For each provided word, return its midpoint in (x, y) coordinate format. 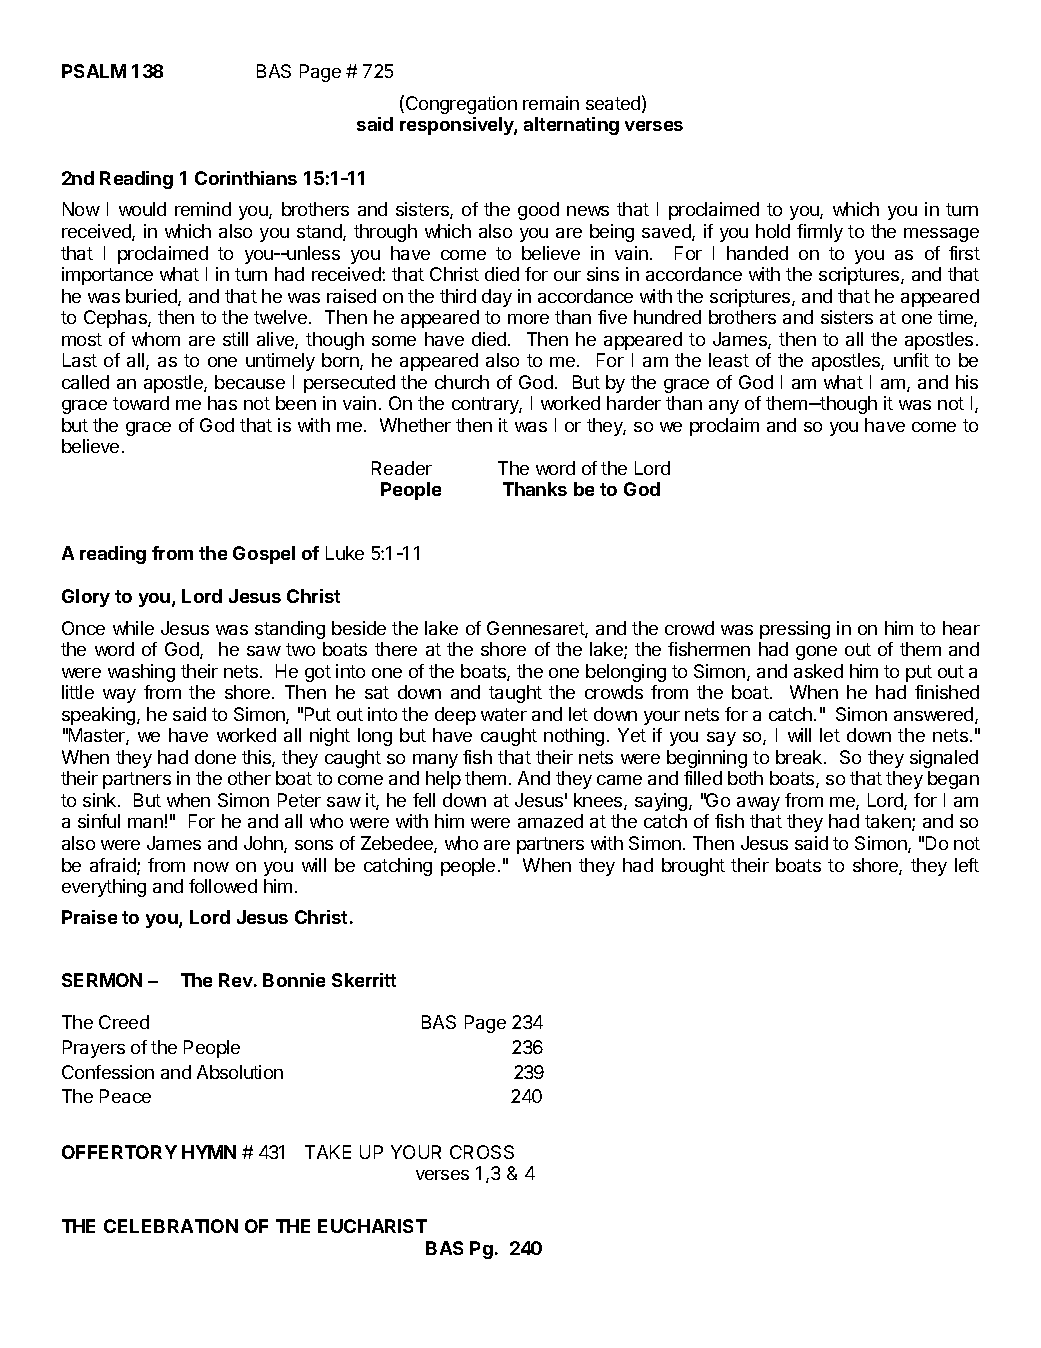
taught (515, 694)
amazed (550, 821)
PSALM (94, 71)
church (462, 382)
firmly (820, 233)
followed (223, 886)
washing (141, 673)
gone (816, 653)
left (967, 865)
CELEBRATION (171, 1226)
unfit (911, 360)
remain (551, 103)
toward (141, 403)
